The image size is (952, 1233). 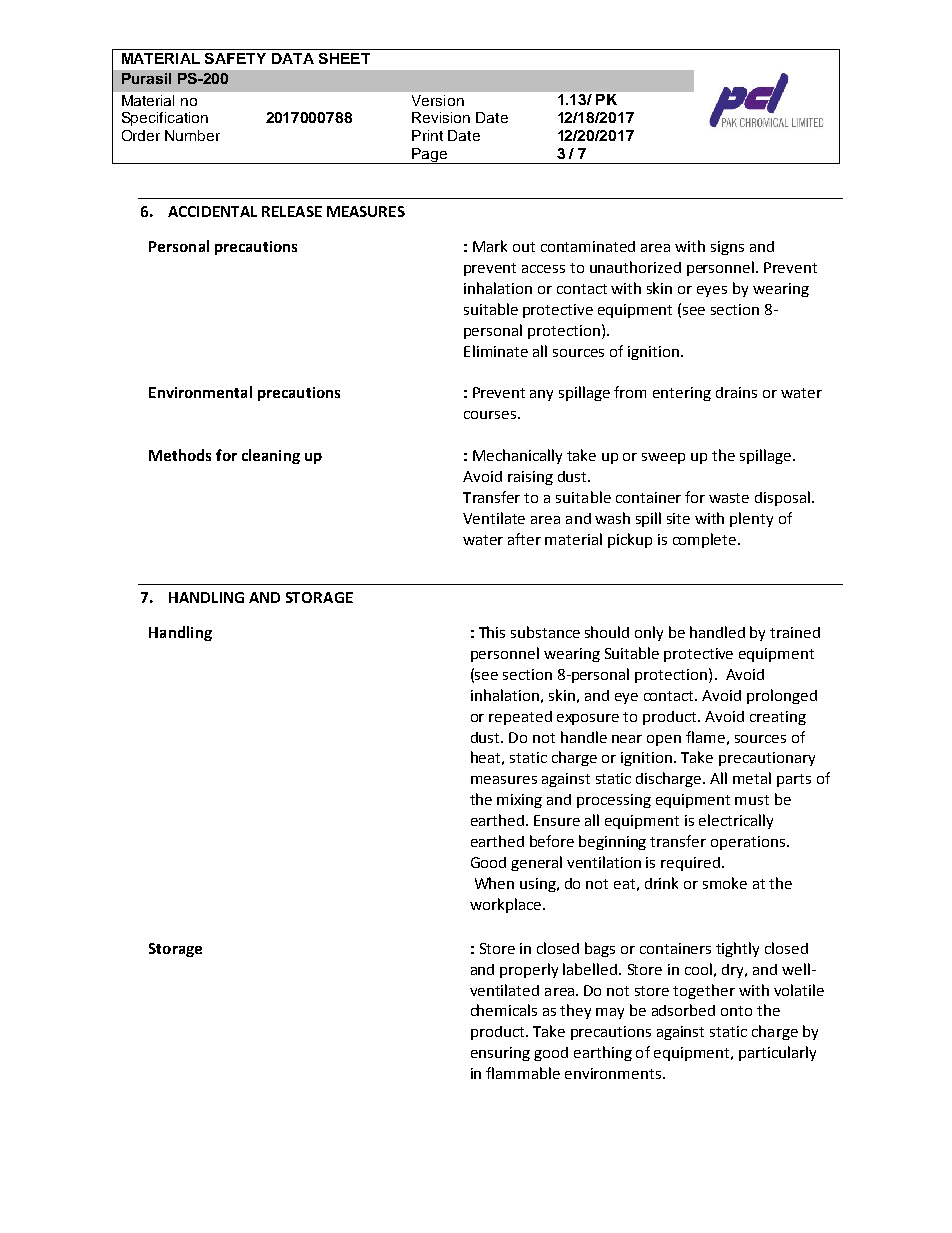 What do you see at coordinates (524, 539) in the image?
I see `after` at bounding box center [524, 539].
